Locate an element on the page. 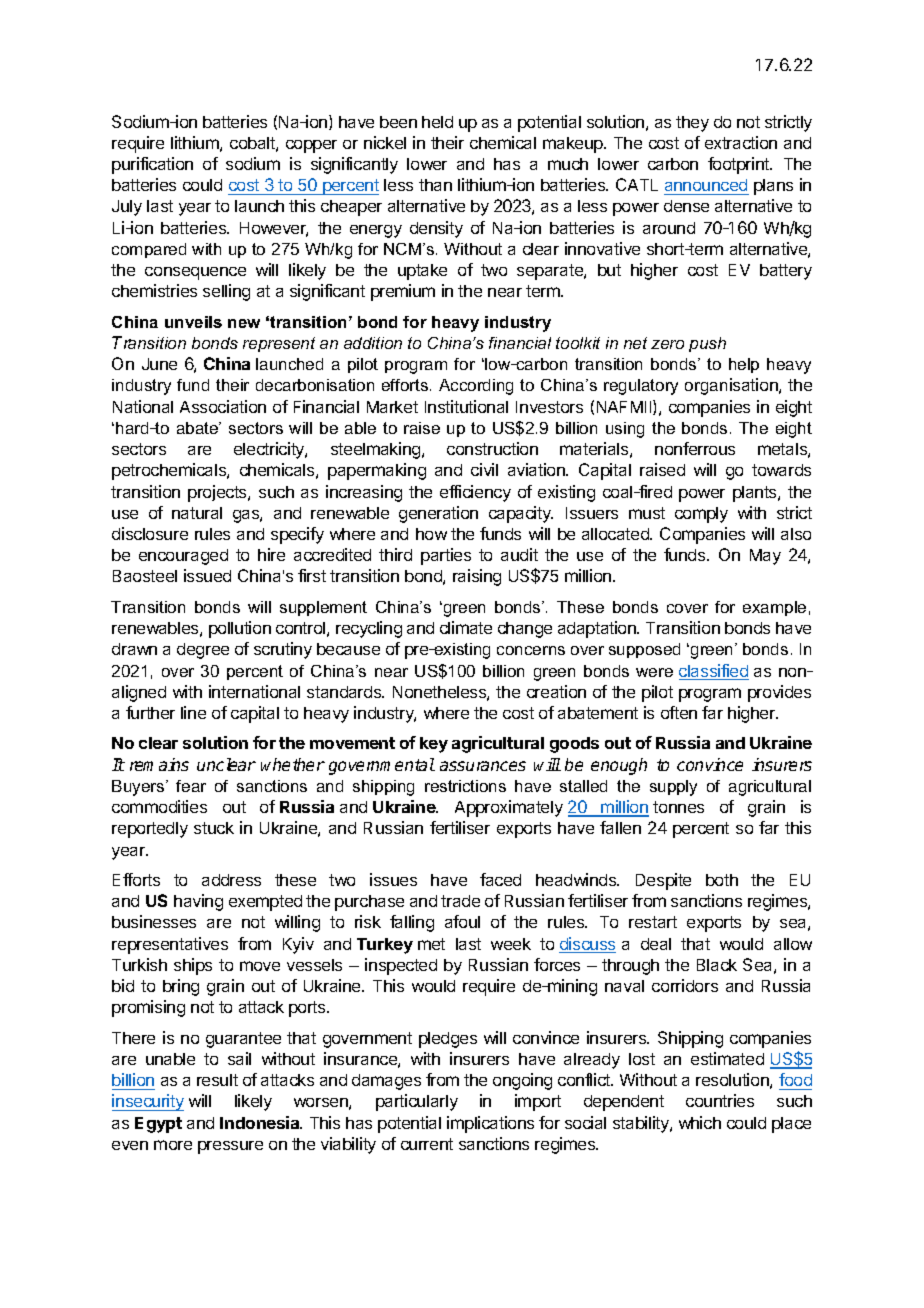 The width and height of the image is (924, 1308). organisation is located at coordinates (732, 386).
